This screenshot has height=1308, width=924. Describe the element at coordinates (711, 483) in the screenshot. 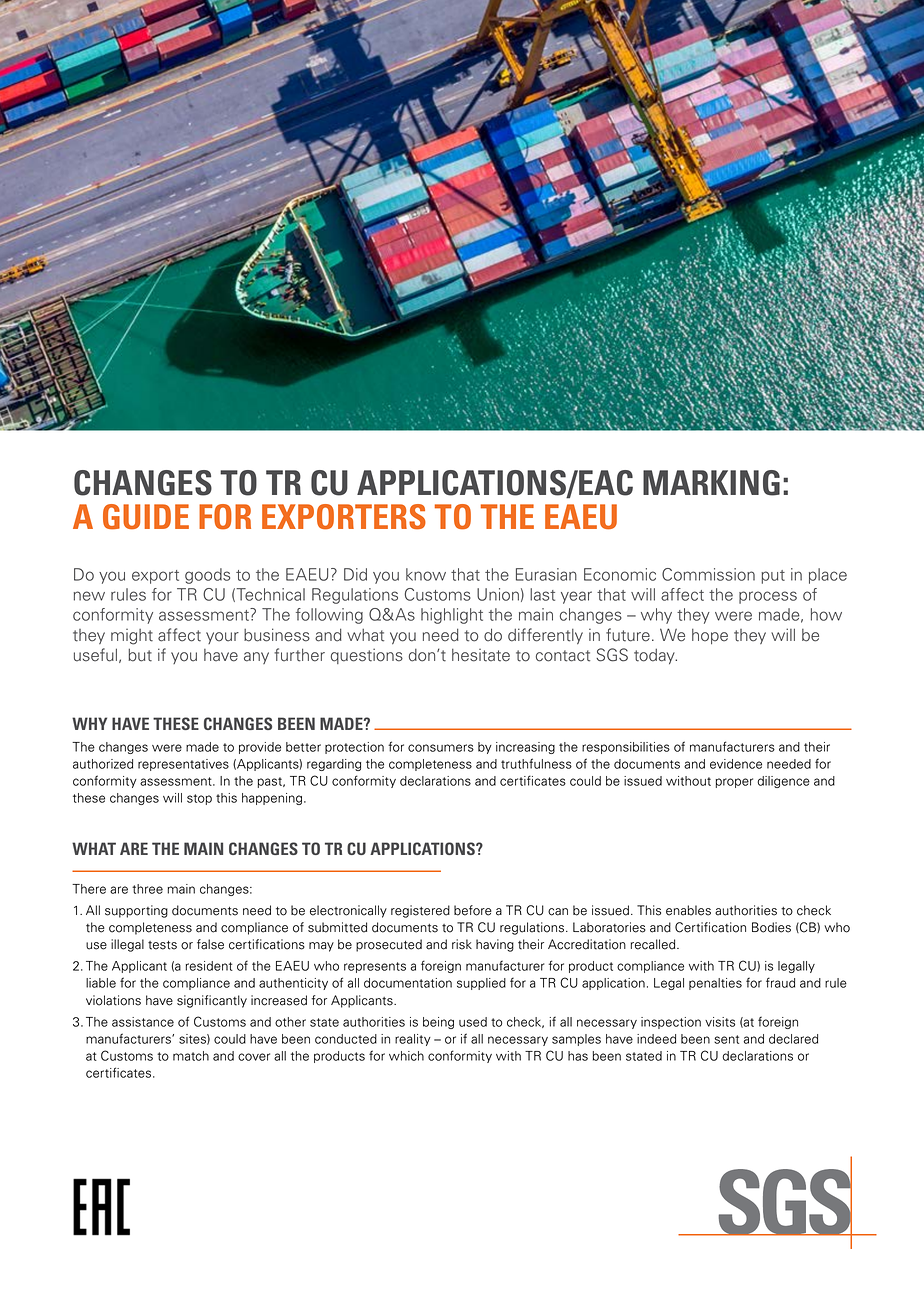

I see `MARKING` at that location.
